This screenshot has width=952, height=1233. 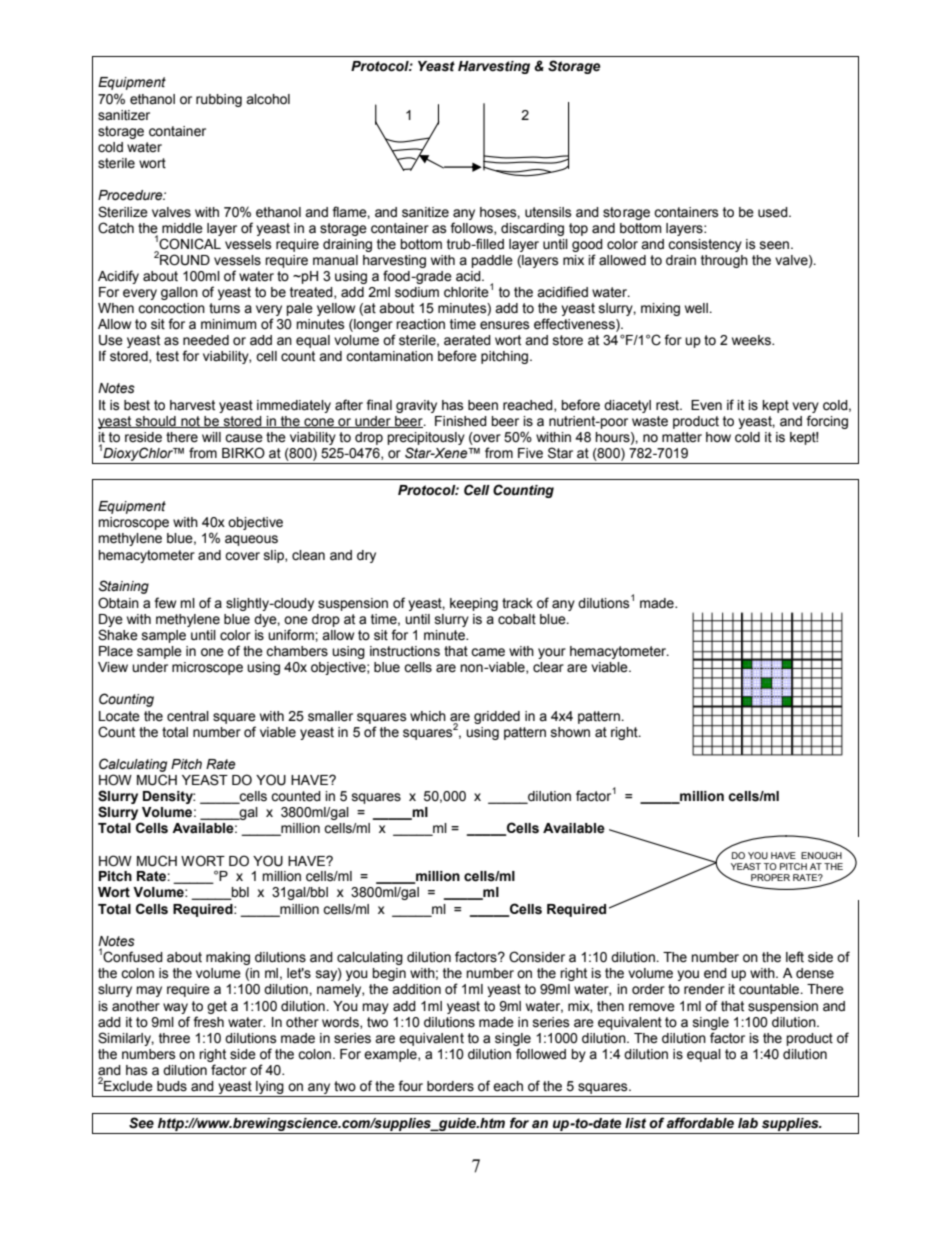 What do you see at coordinates (774, 245) in the screenshot?
I see `seen` at bounding box center [774, 245].
